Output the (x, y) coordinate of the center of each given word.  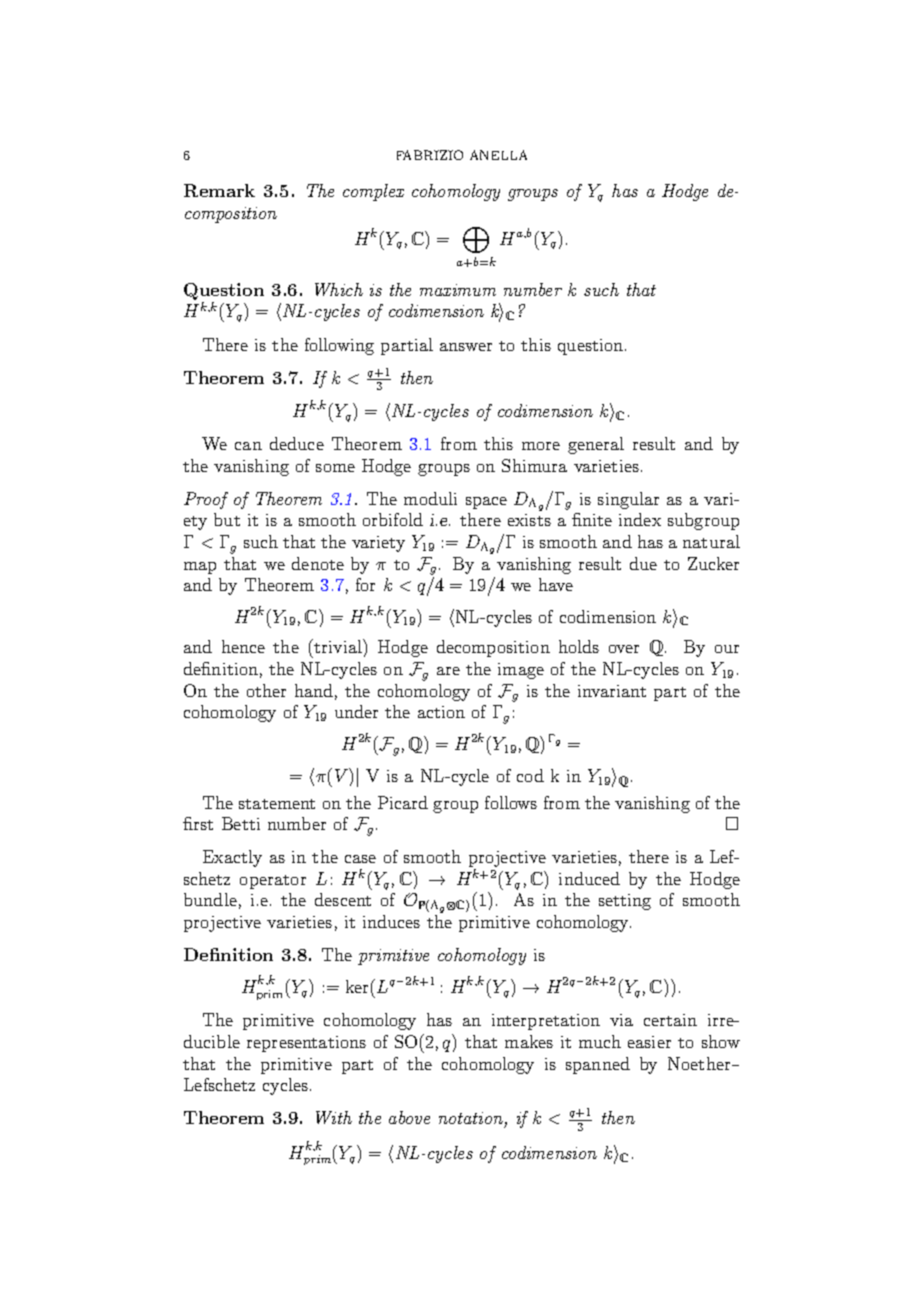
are (448, 671)
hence (243, 646)
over (624, 649)
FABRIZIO (430, 155)
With (334, 1117)
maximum (458, 290)
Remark (219, 190)
